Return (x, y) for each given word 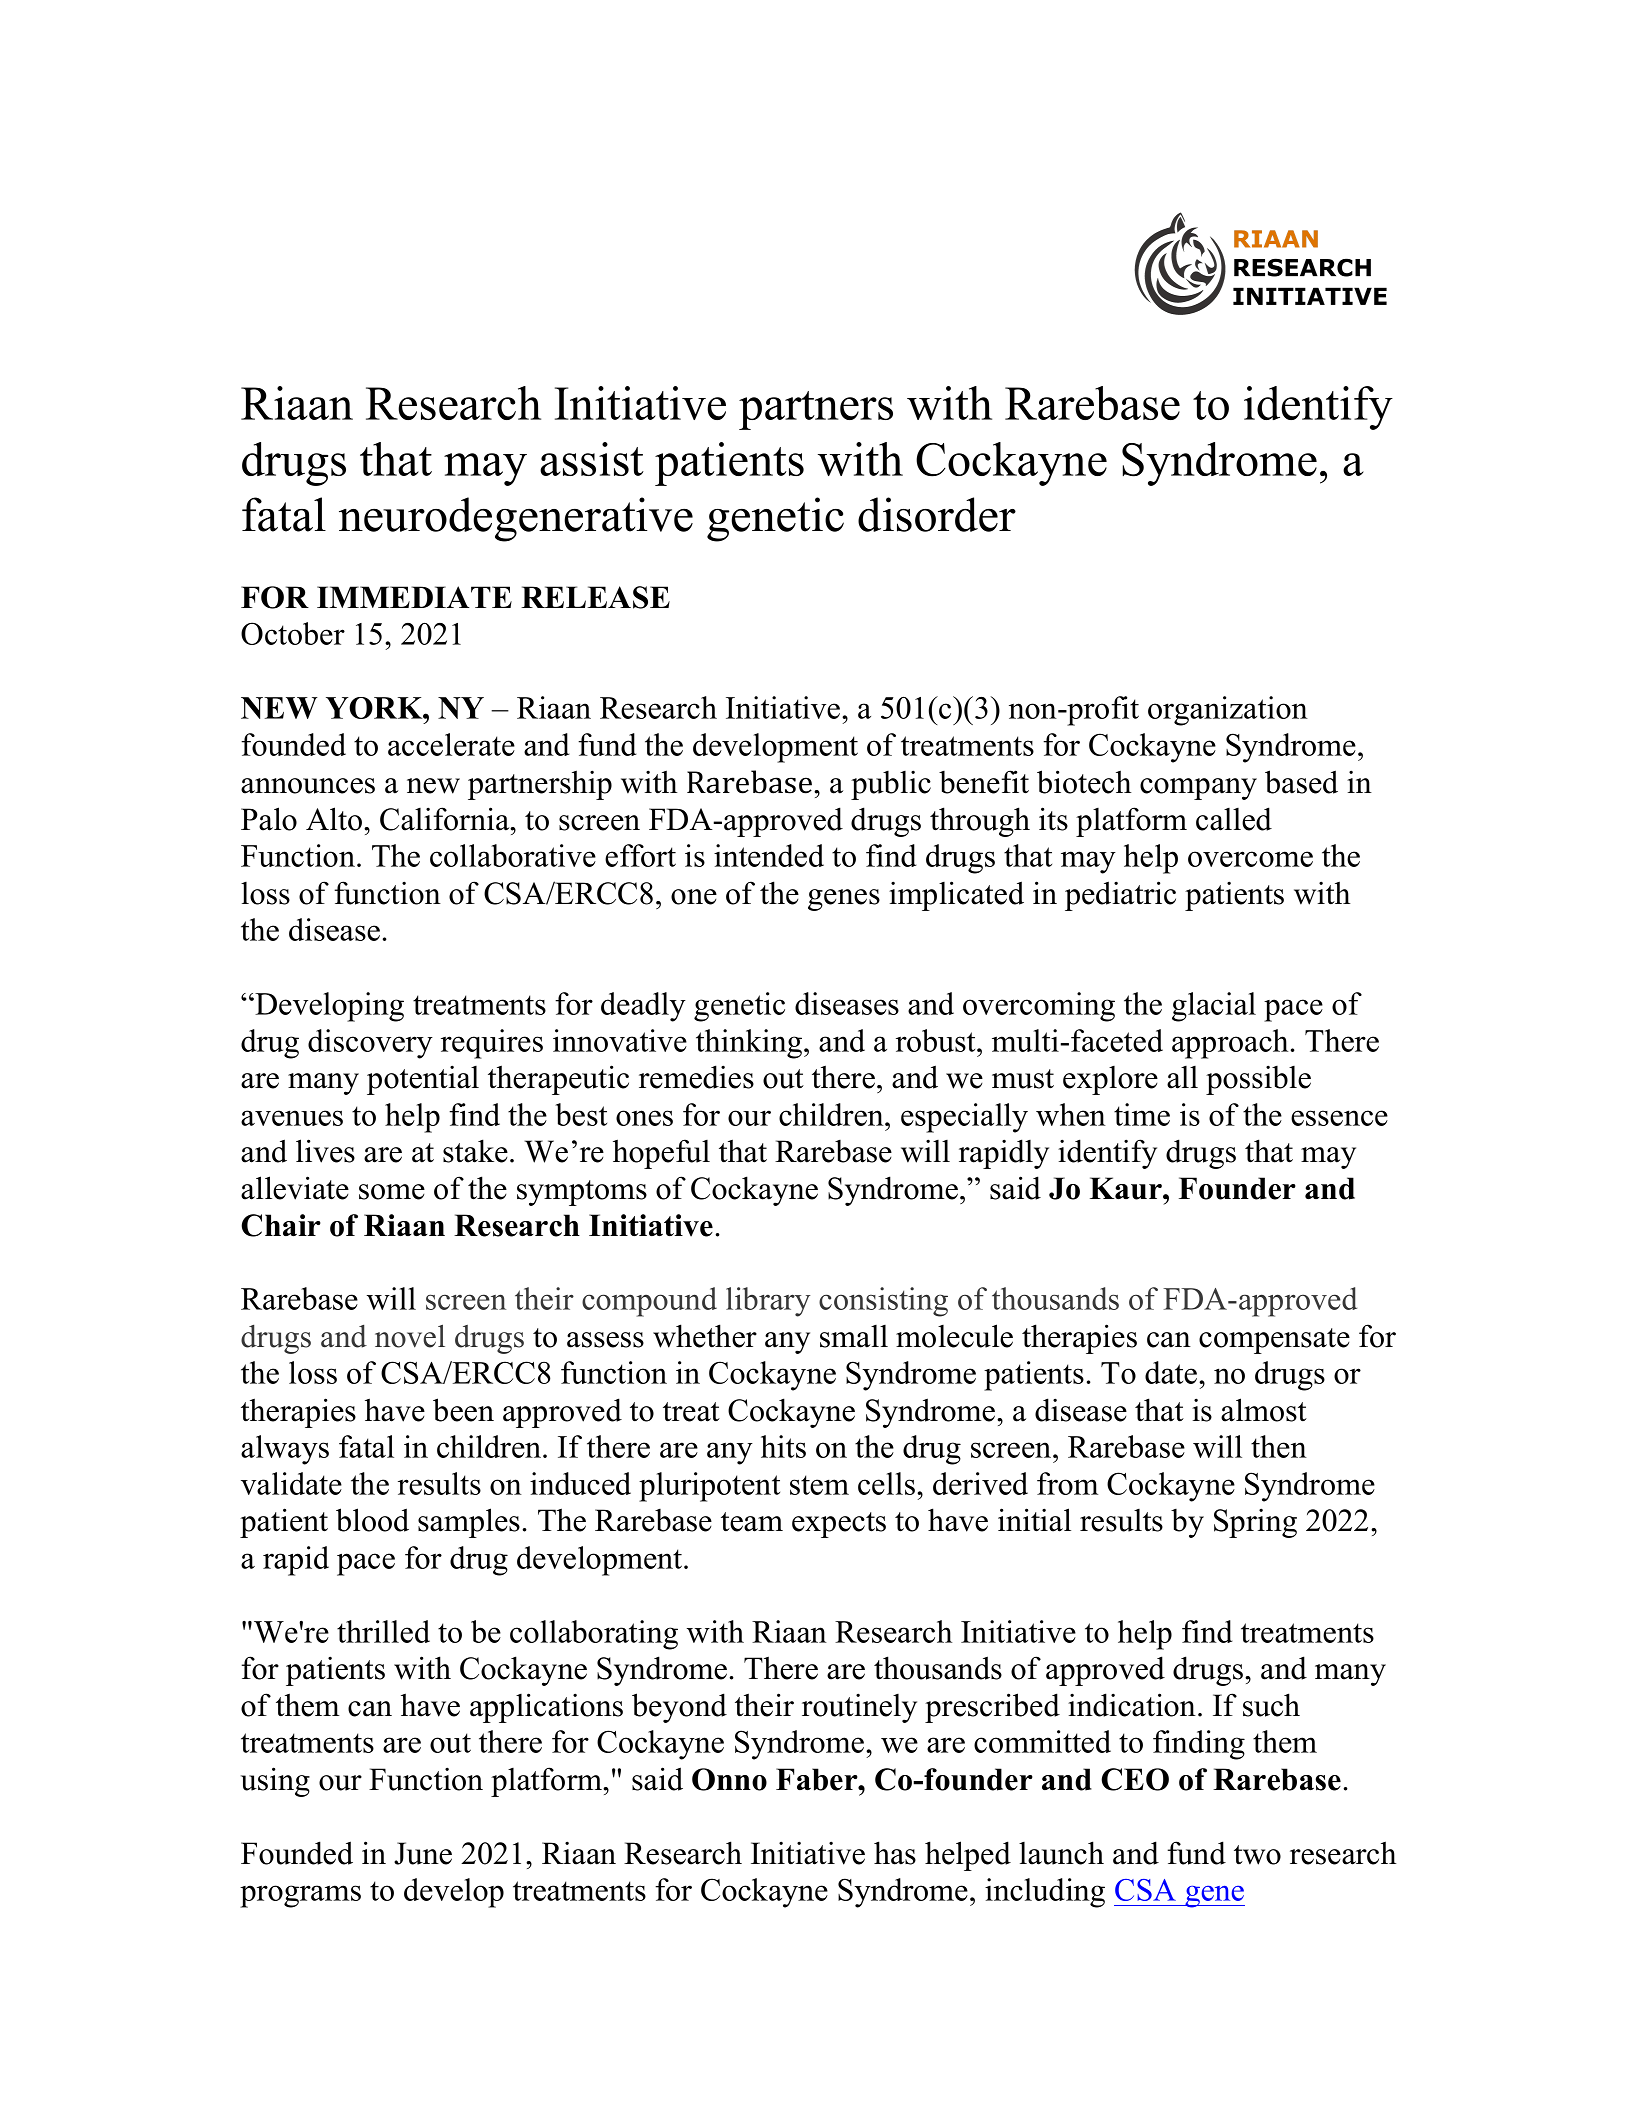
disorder (937, 514)
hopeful (661, 1154)
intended (769, 855)
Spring (1255, 1523)
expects (839, 1525)
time (1142, 1114)
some (392, 1192)
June (423, 1853)
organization (1228, 711)
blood (372, 1520)
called (1234, 819)
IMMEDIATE (414, 597)
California (446, 819)
